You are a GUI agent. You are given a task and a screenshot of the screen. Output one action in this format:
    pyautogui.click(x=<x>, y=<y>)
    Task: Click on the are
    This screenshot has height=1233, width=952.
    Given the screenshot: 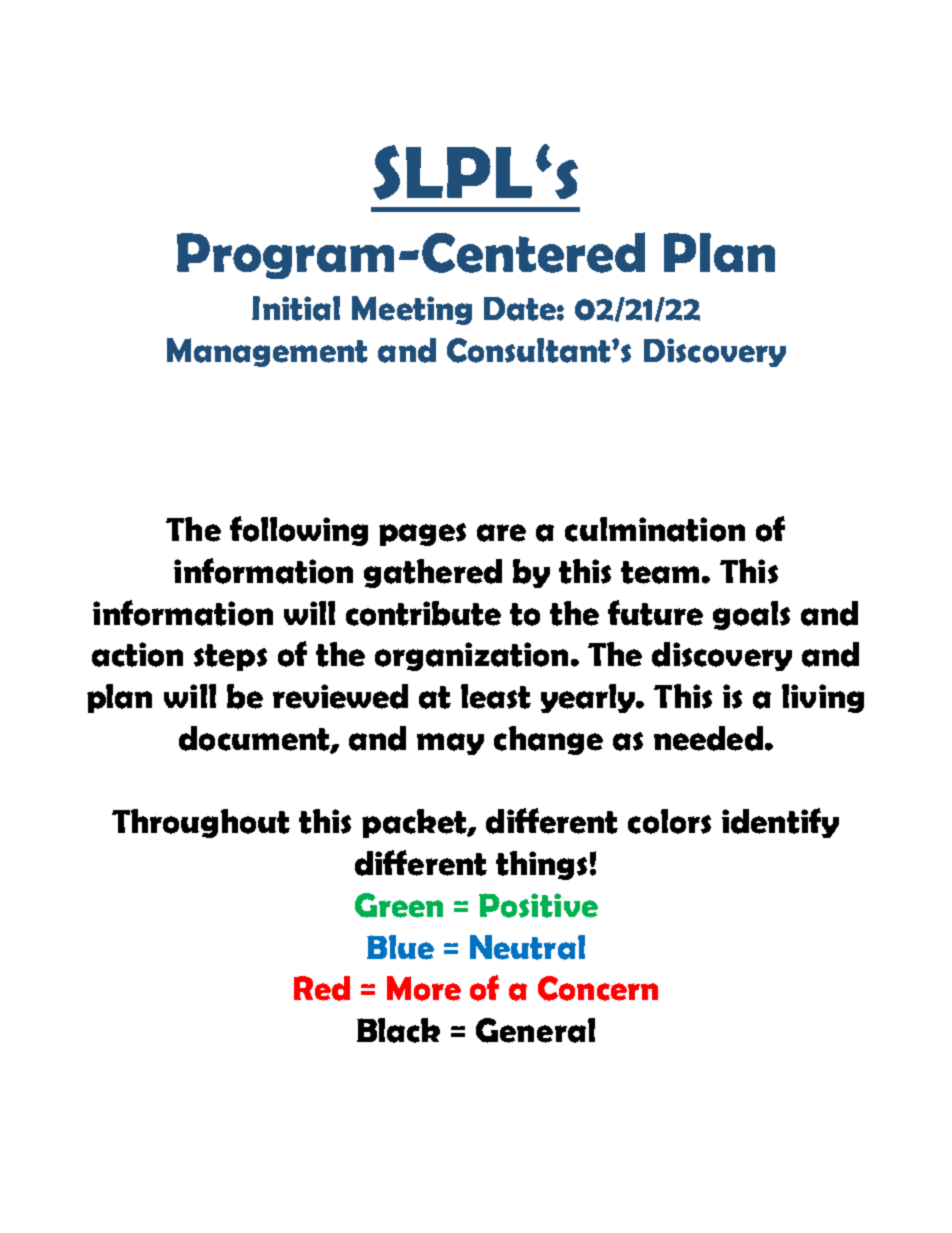 What is the action you would take?
    pyautogui.click(x=501, y=533)
